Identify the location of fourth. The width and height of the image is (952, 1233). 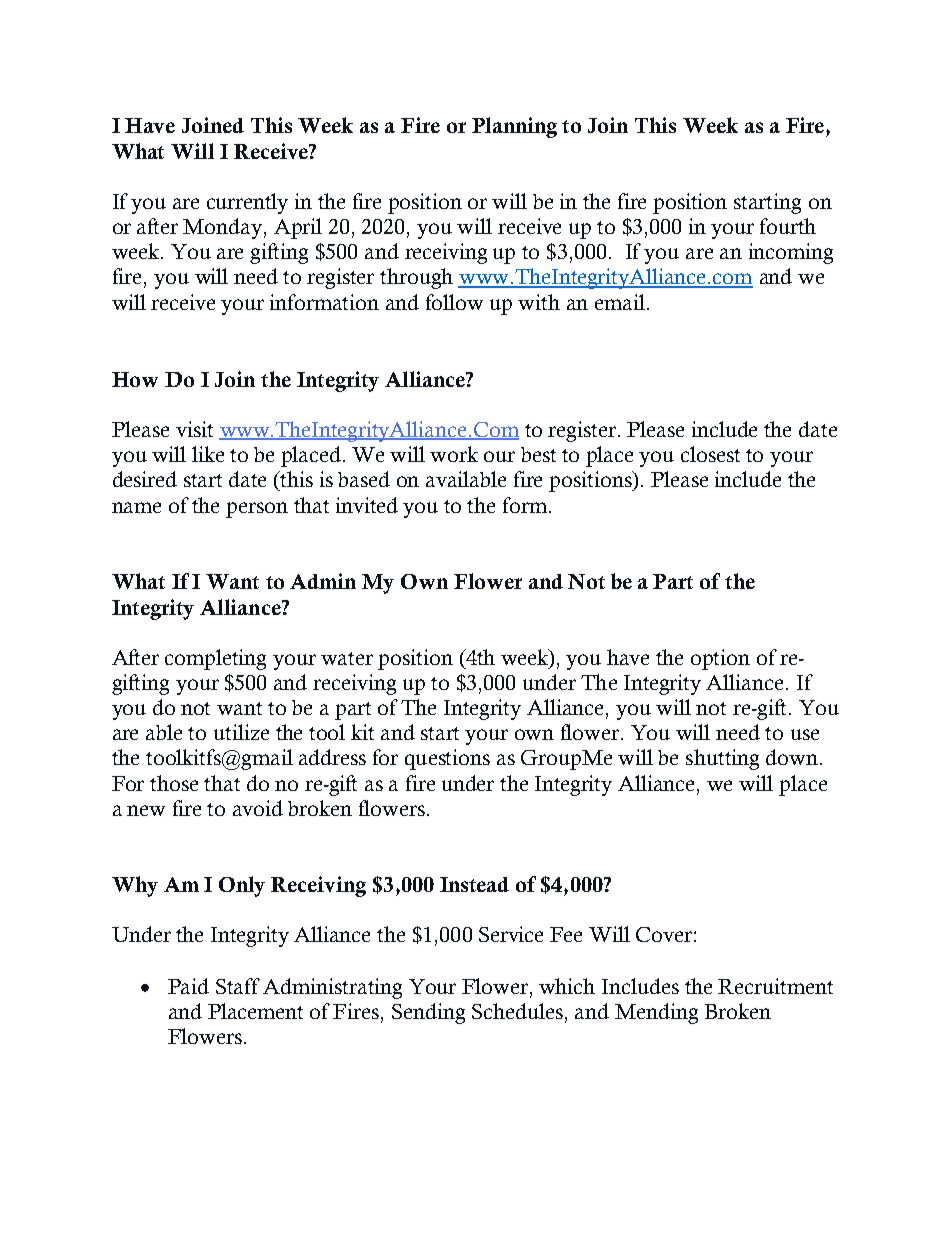
(788, 226).
